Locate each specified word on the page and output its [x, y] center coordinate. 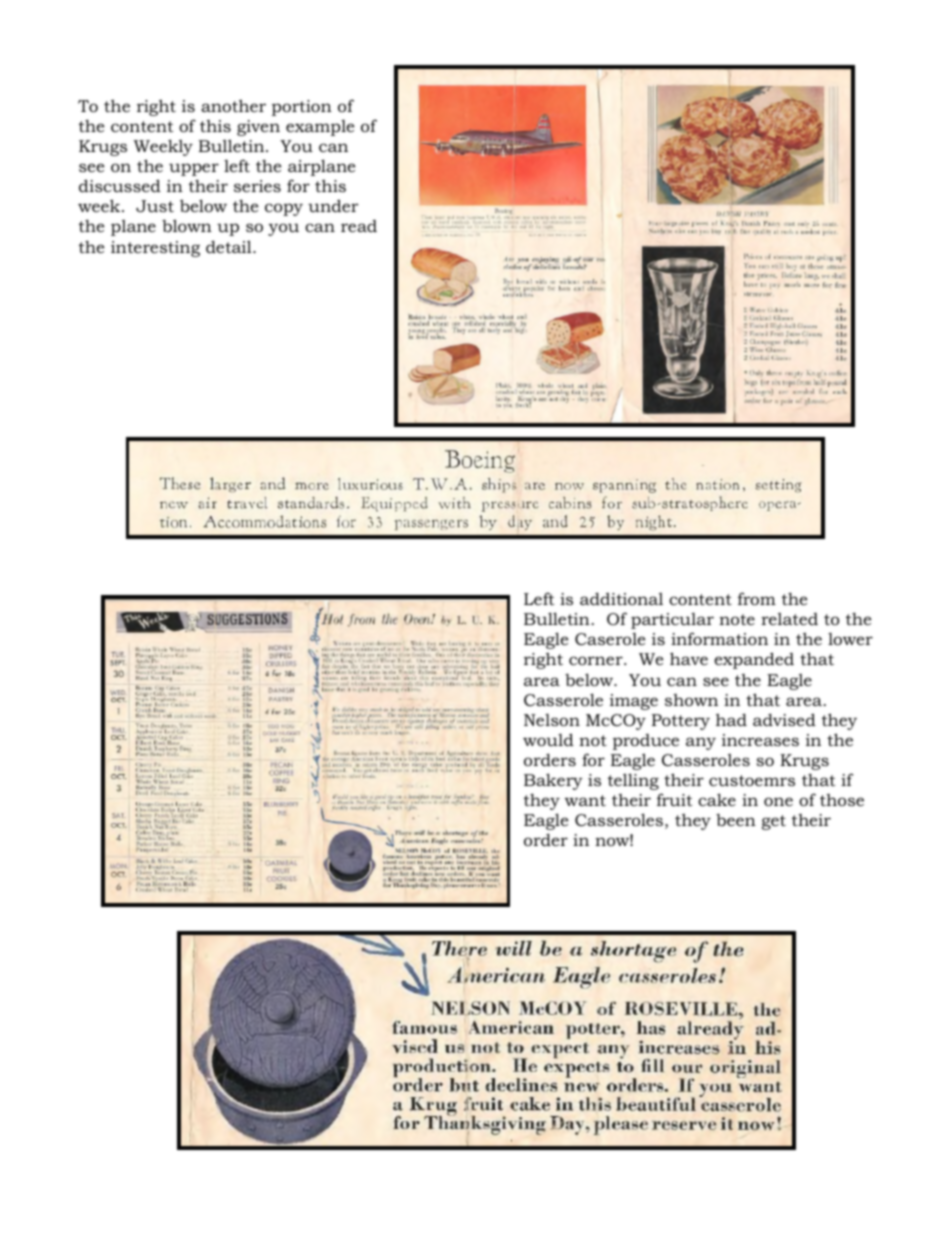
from [757, 598]
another [233, 105]
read [359, 226]
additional [621, 598]
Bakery [553, 781]
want [585, 800]
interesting [155, 249]
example [320, 128]
